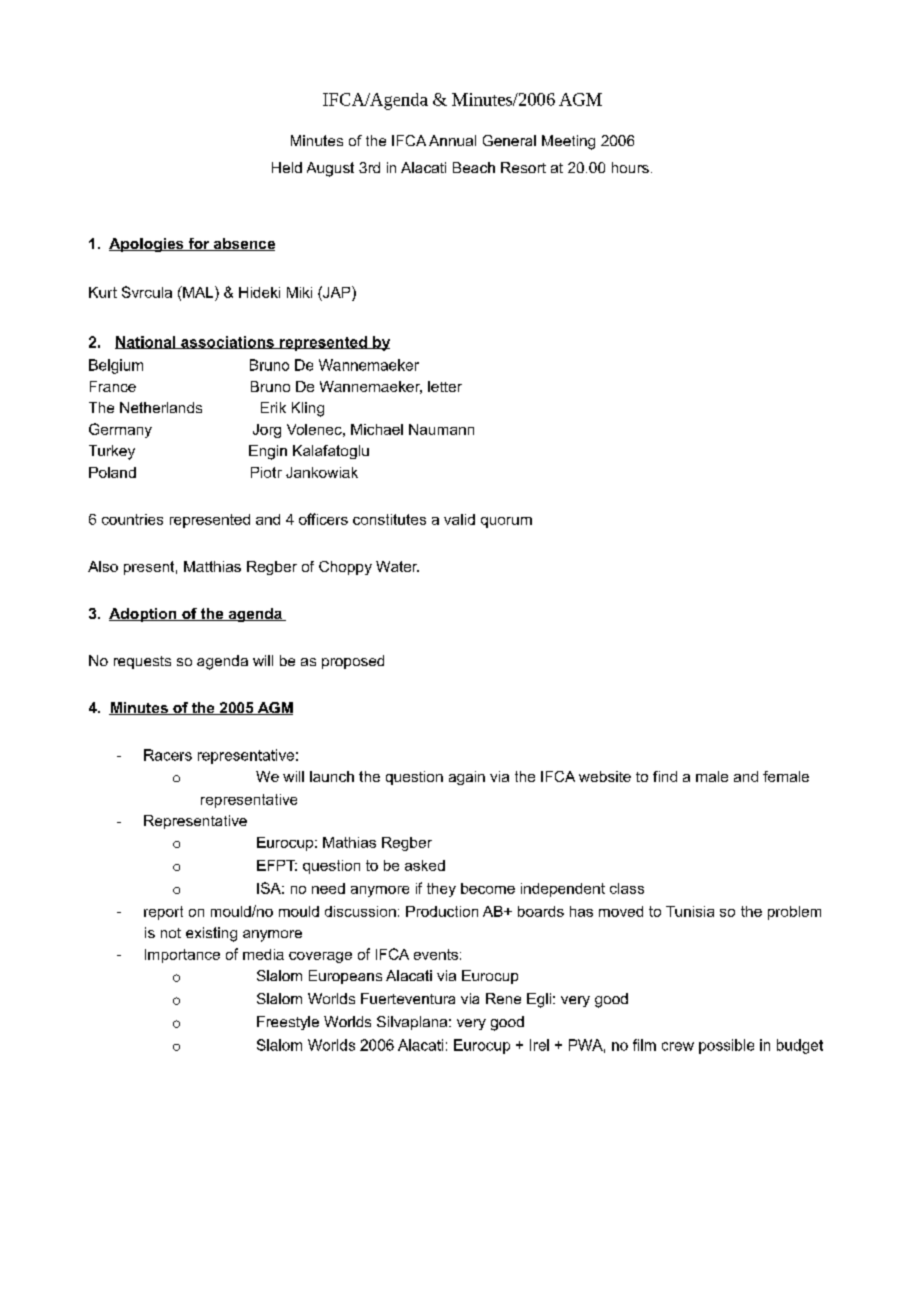  Describe the element at coordinates (182, 956) in the screenshot. I see `Importance` at that location.
